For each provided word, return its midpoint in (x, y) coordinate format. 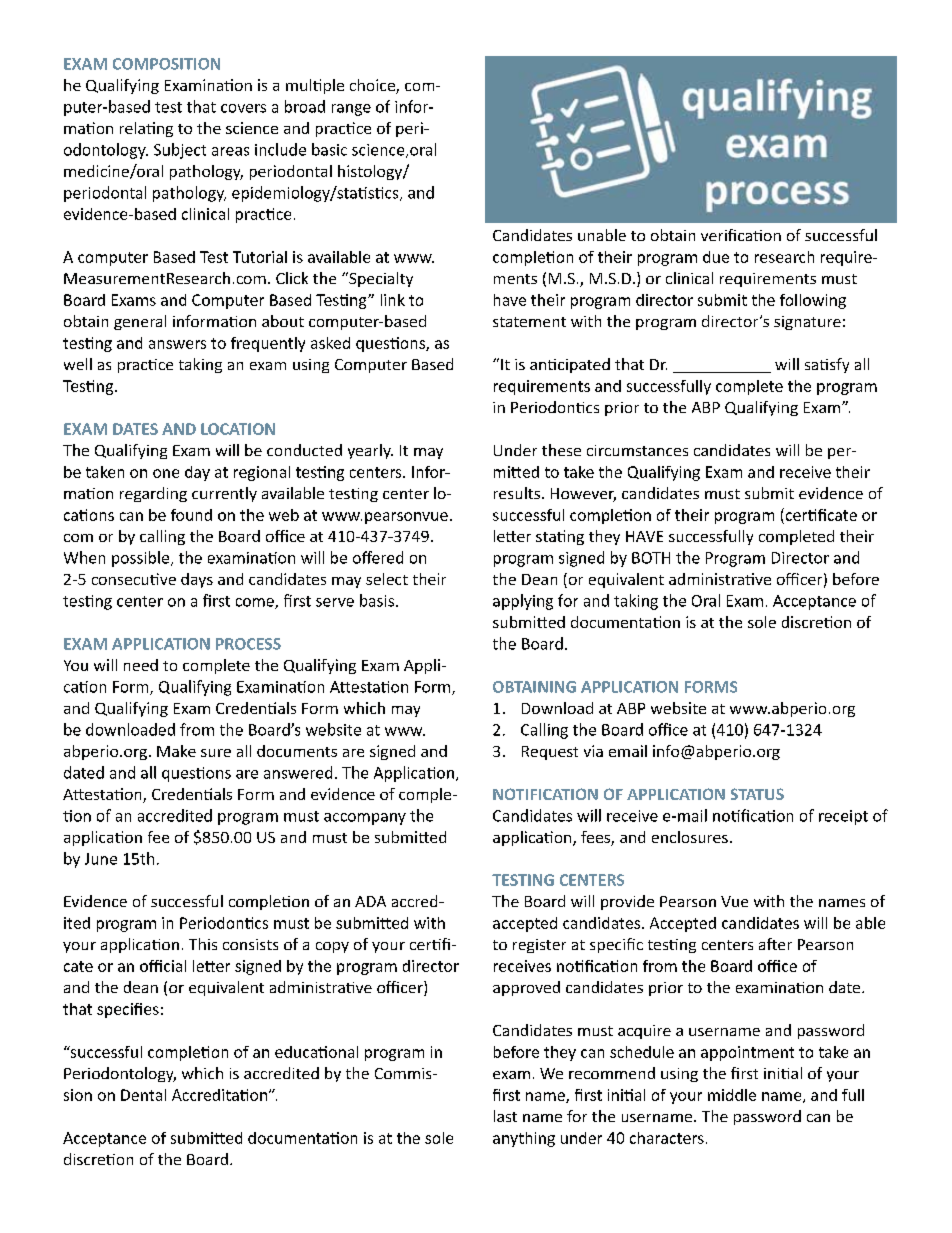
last (505, 1116)
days (197, 580)
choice (373, 86)
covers (243, 108)
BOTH (651, 558)
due (716, 257)
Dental (143, 1095)
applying (523, 602)
